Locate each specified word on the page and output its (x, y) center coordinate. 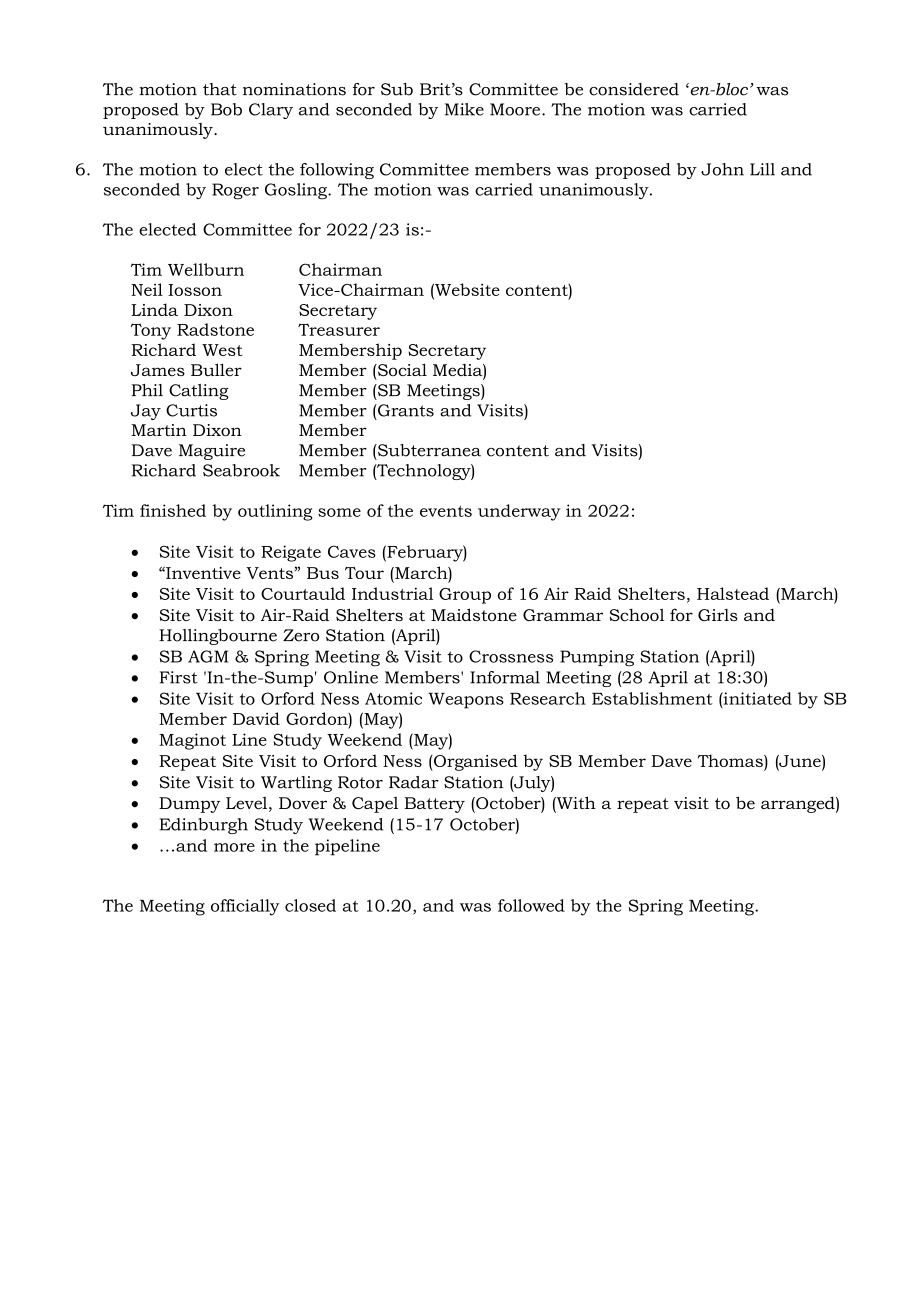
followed (531, 905)
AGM (208, 656)
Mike (464, 109)
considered (634, 89)
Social (401, 369)
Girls (718, 615)
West (222, 350)
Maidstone (474, 614)
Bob (226, 109)
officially (245, 907)
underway (519, 512)
